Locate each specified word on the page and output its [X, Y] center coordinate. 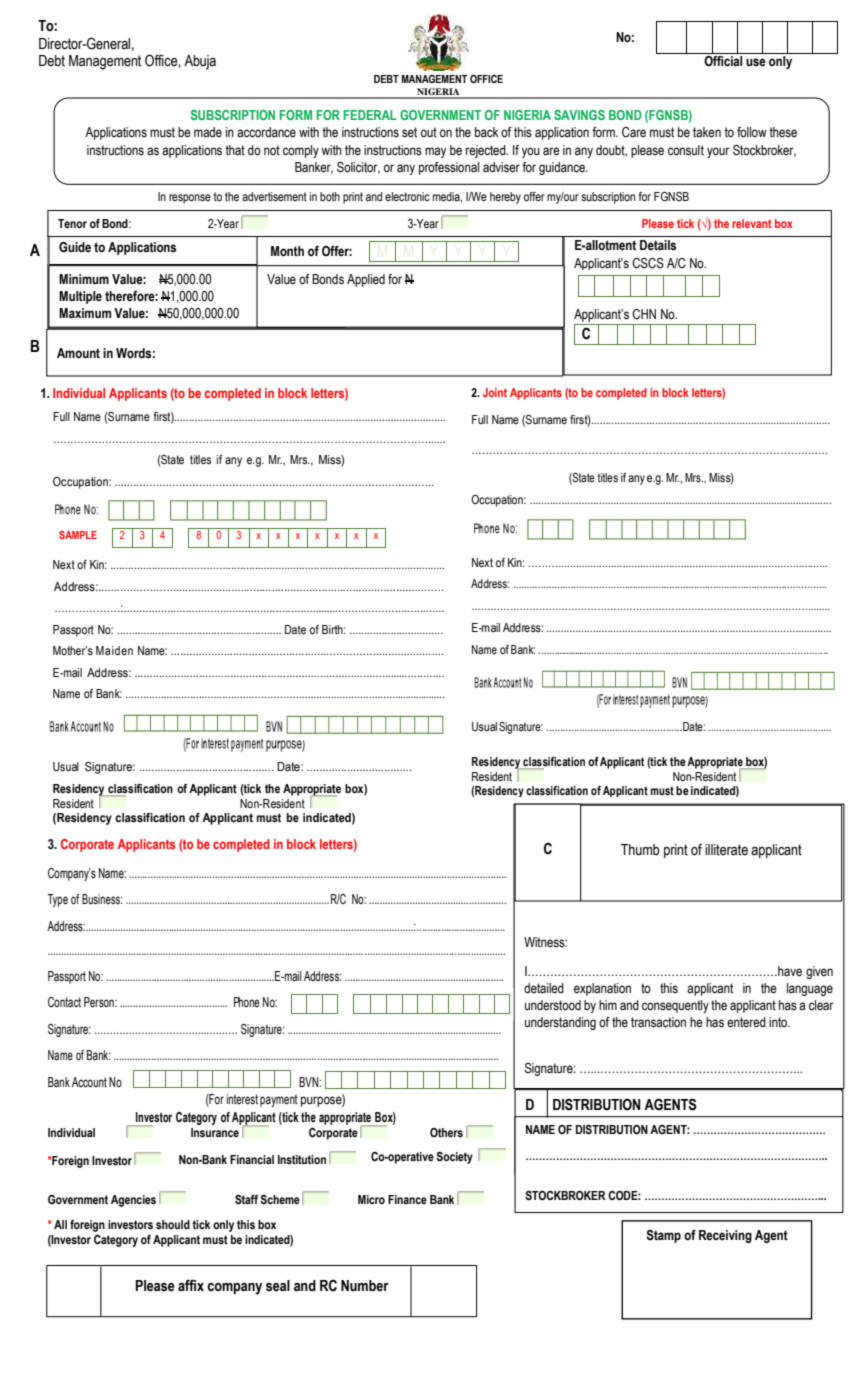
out [429, 132]
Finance [407, 1199]
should [173, 1224]
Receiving [725, 1236]
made [208, 132]
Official [724, 60]
